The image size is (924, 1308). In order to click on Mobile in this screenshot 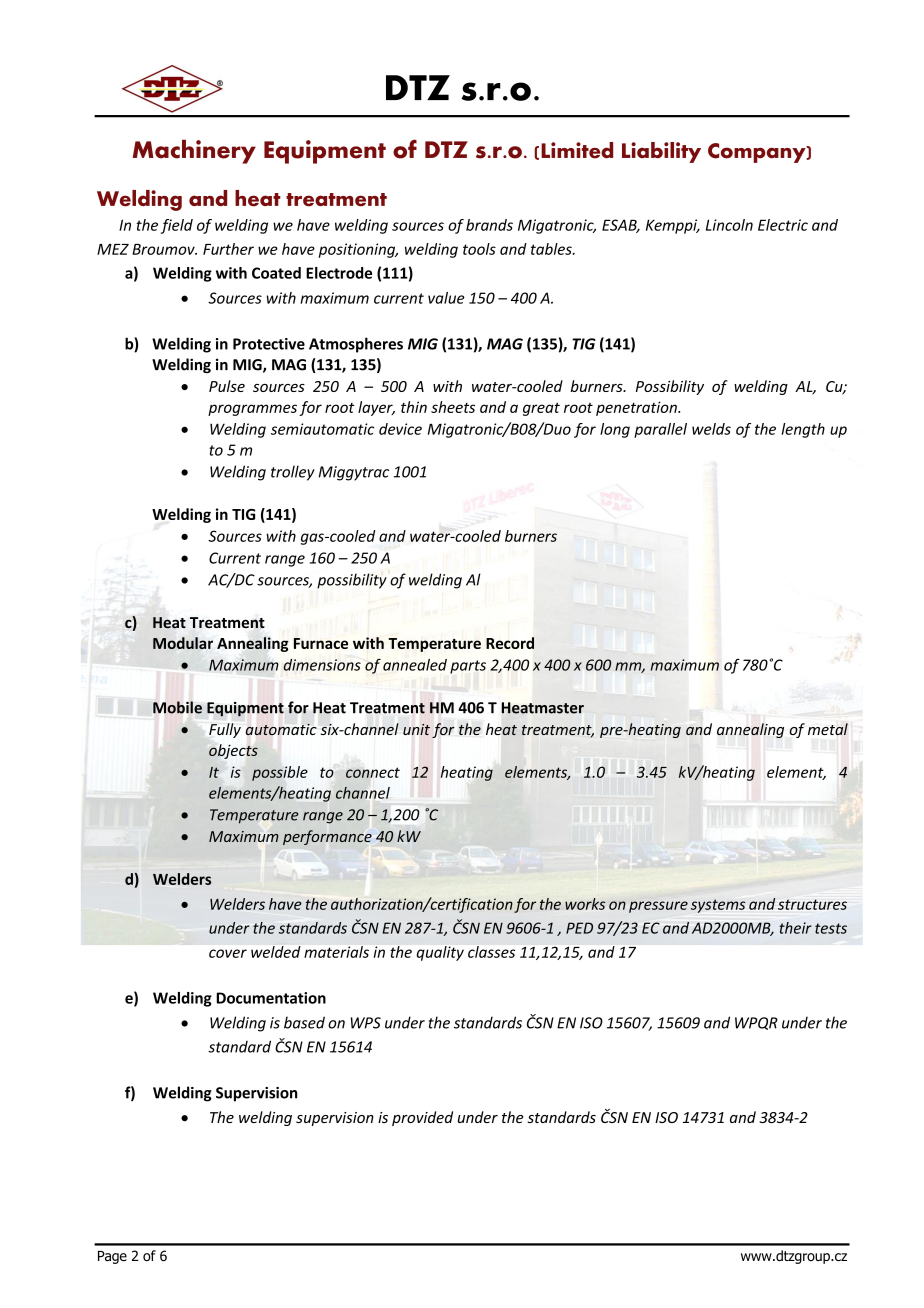, I will do `click(177, 707)`.
